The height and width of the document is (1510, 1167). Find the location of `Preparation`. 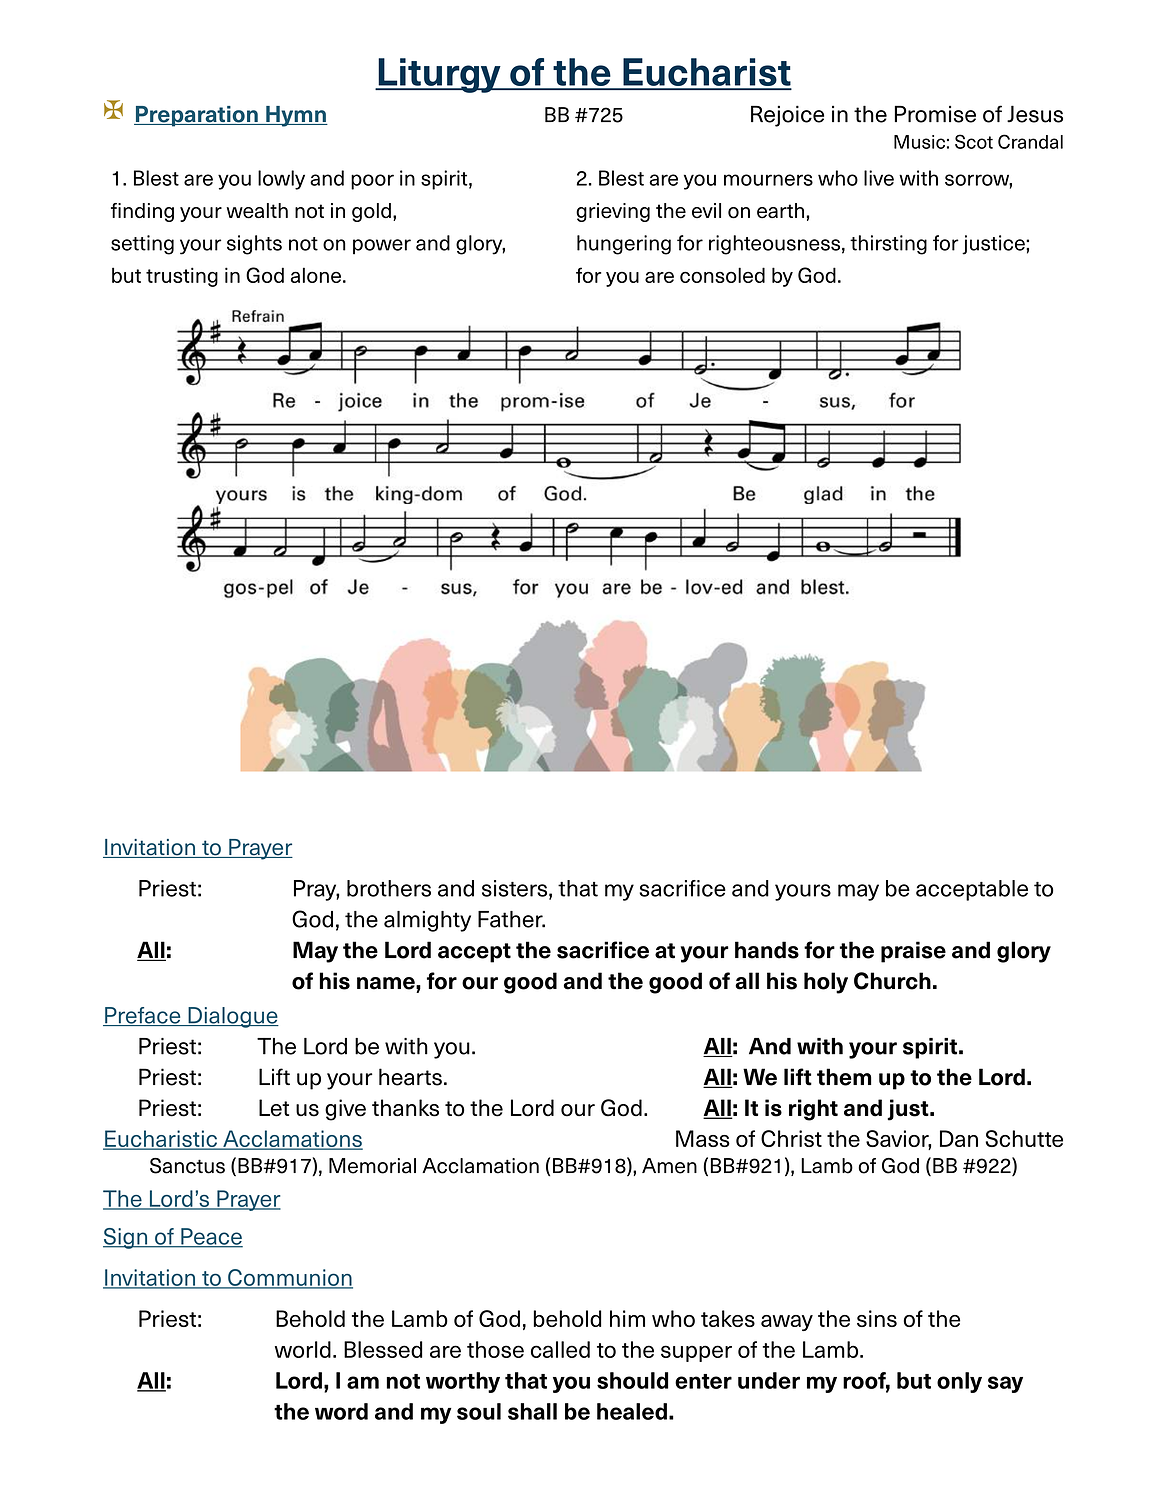

Preparation is located at coordinates (197, 116).
